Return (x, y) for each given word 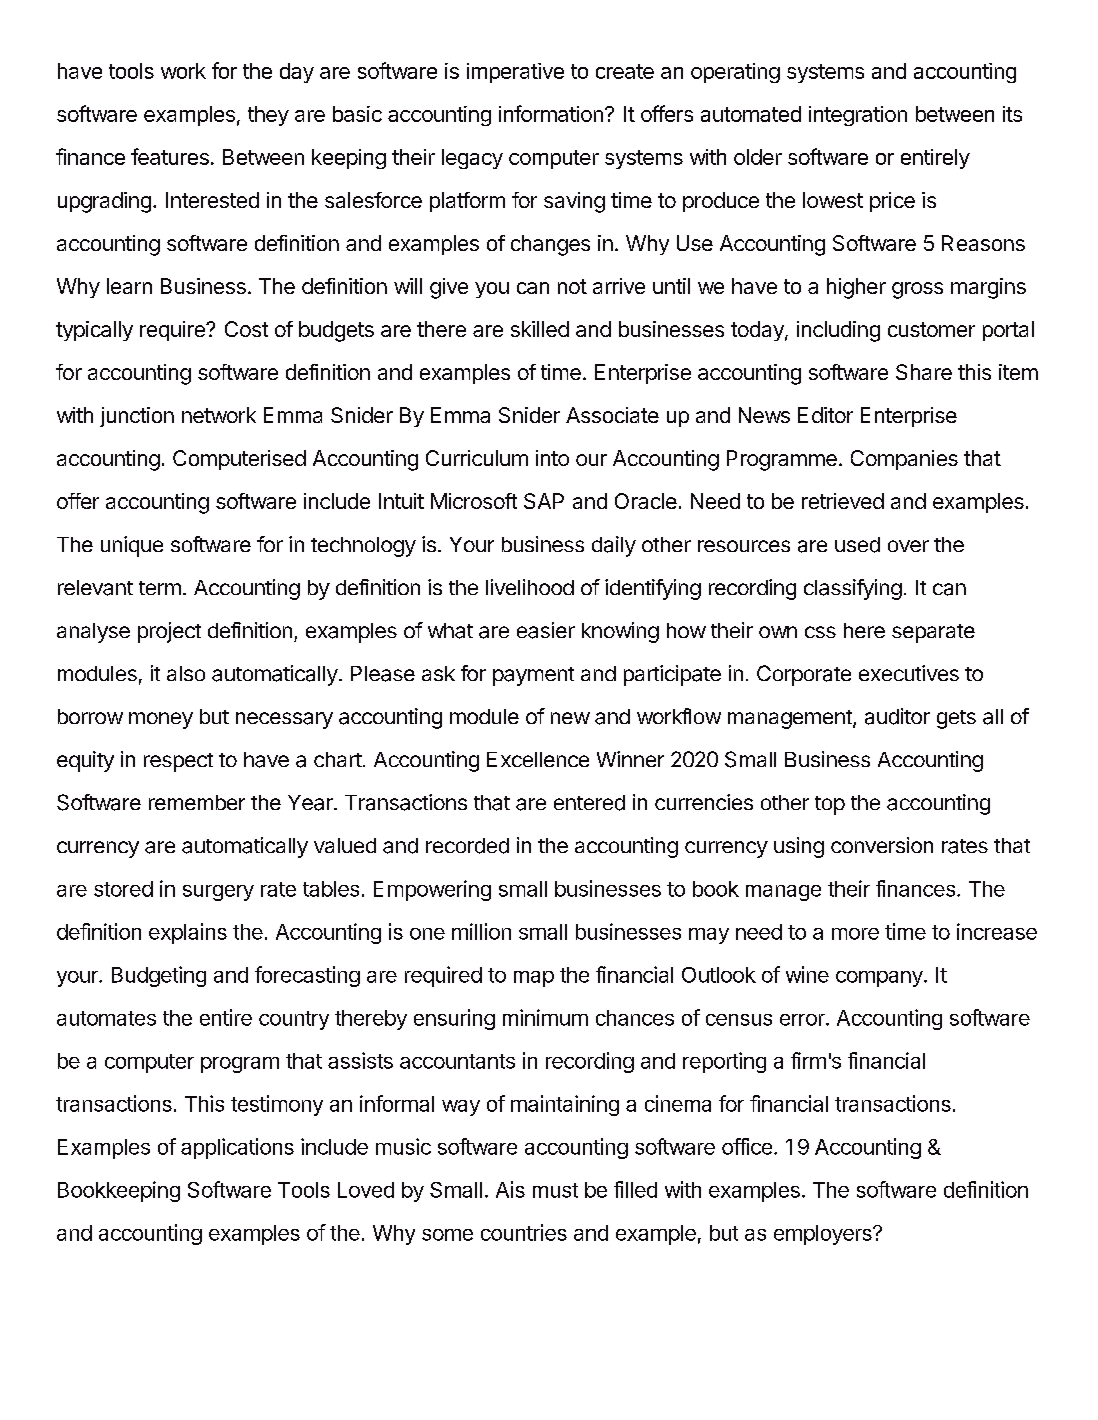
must (555, 1190)
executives (909, 673)
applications (237, 1148)
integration (858, 116)
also (186, 673)
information (551, 113)
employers (824, 1235)
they (268, 116)
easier (546, 630)
